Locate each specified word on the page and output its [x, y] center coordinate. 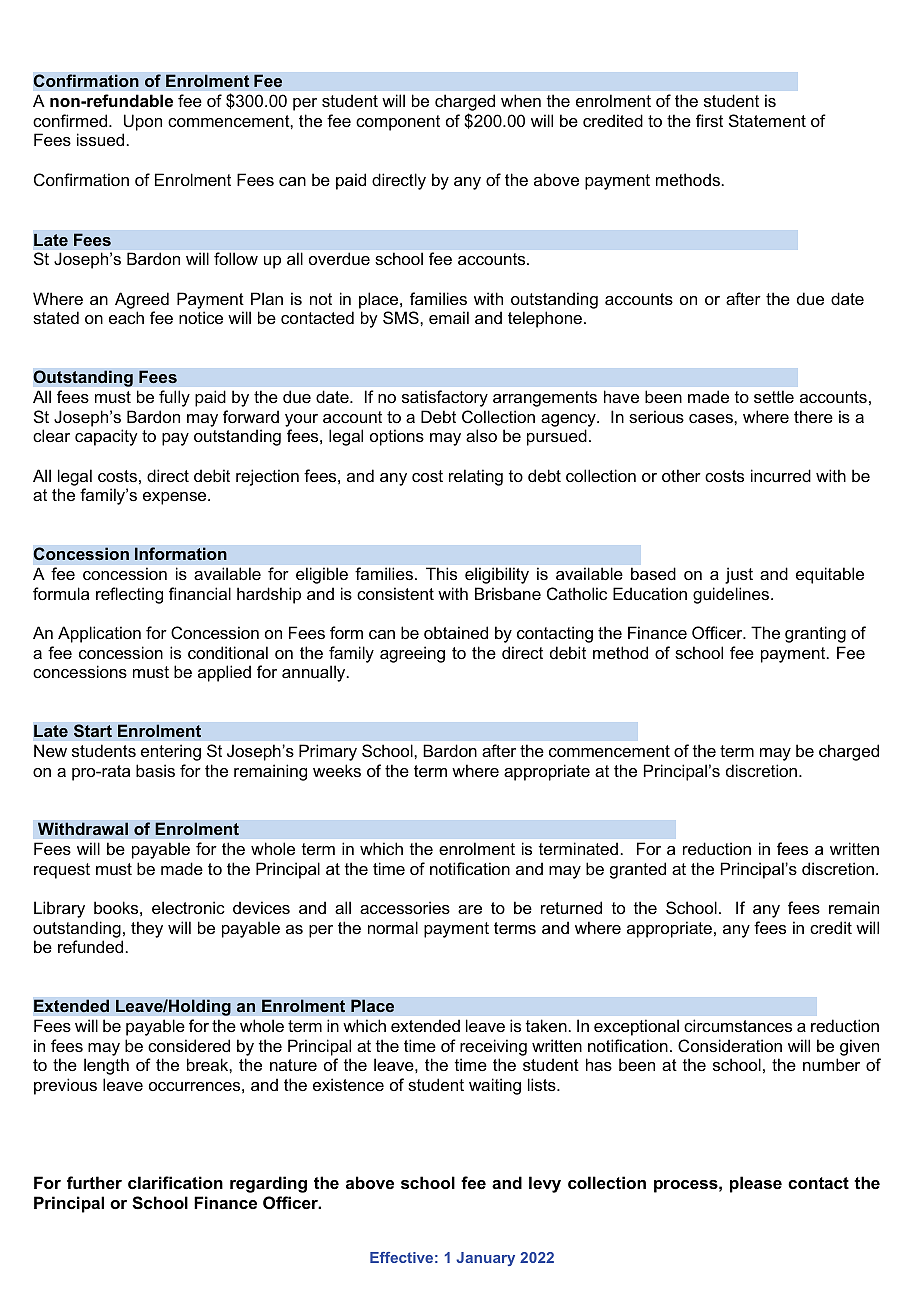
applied [224, 673]
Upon [143, 122]
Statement [767, 120]
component [398, 123]
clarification [175, 1182]
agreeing [412, 654]
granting [815, 634]
